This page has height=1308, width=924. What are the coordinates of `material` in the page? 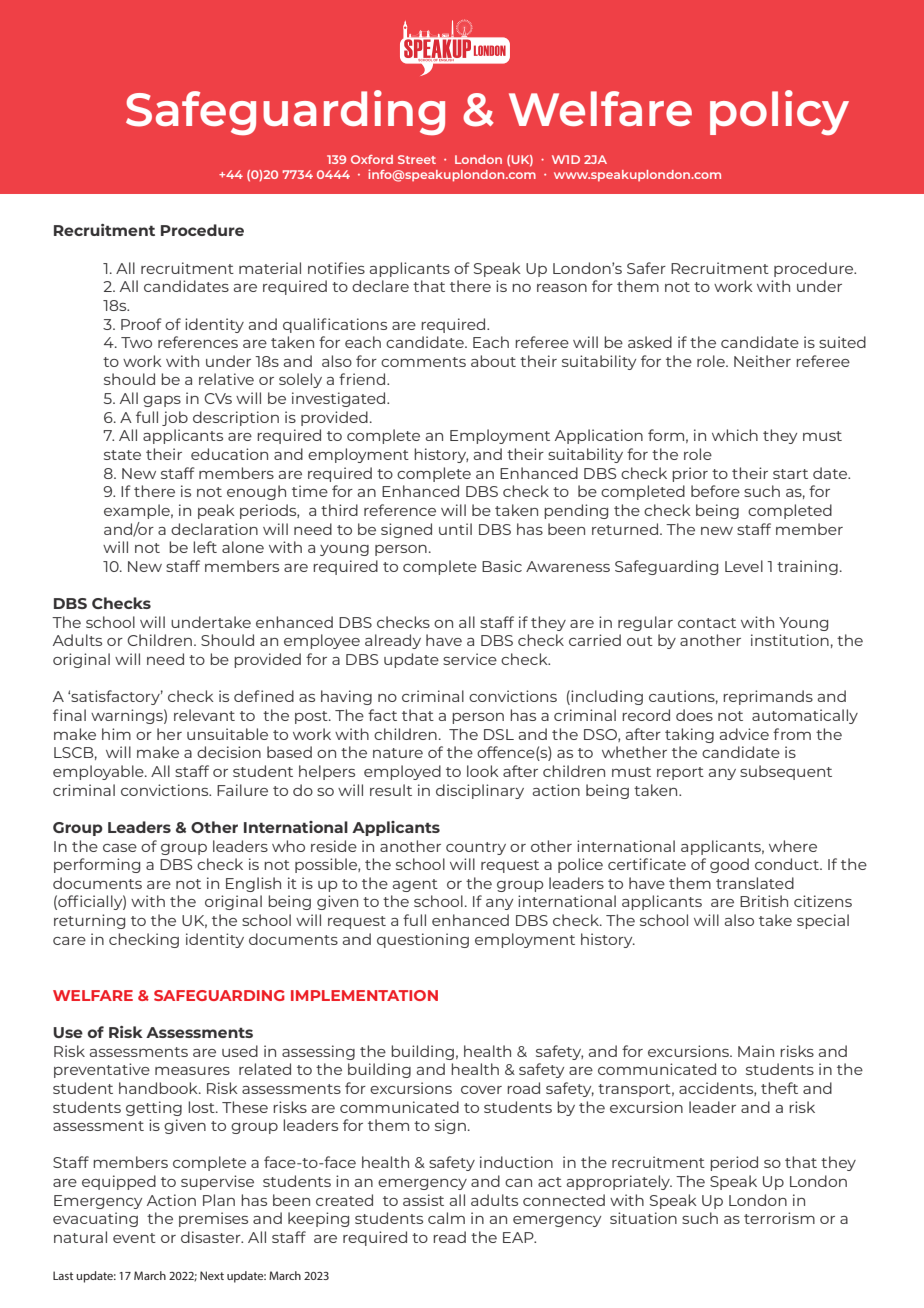 It's located at (270, 268).
